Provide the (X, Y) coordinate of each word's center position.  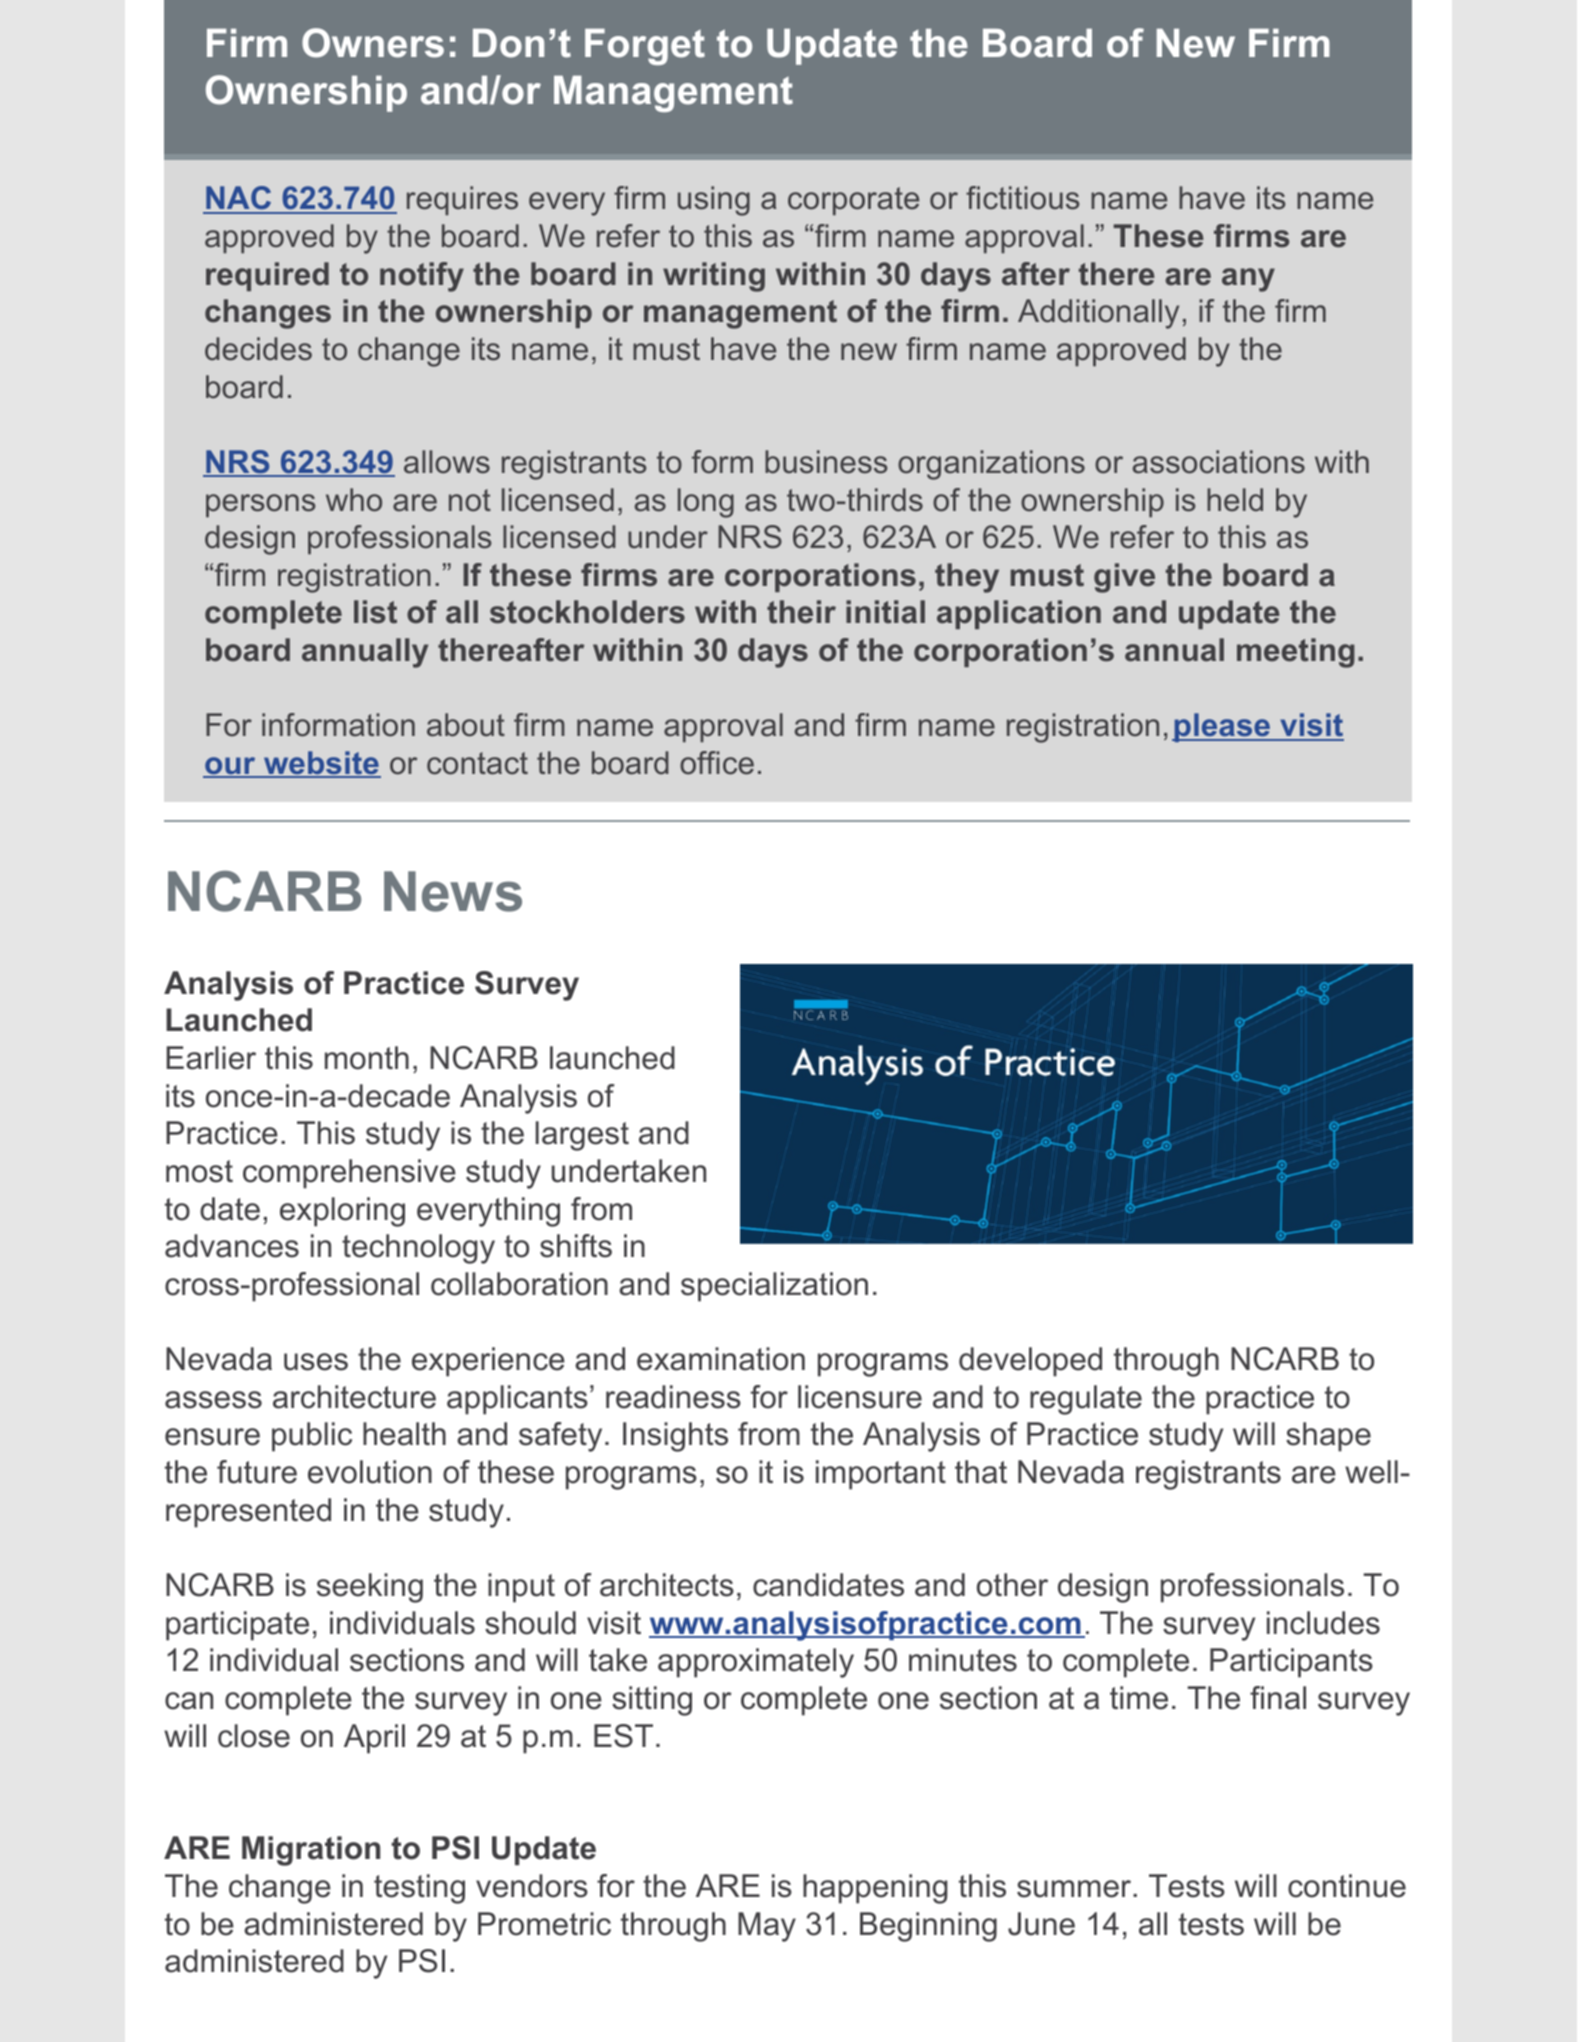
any (1248, 280)
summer (1075, 1889)
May (767, 1927)
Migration (311, 1851)
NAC (239, 199)
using (714, 201)
